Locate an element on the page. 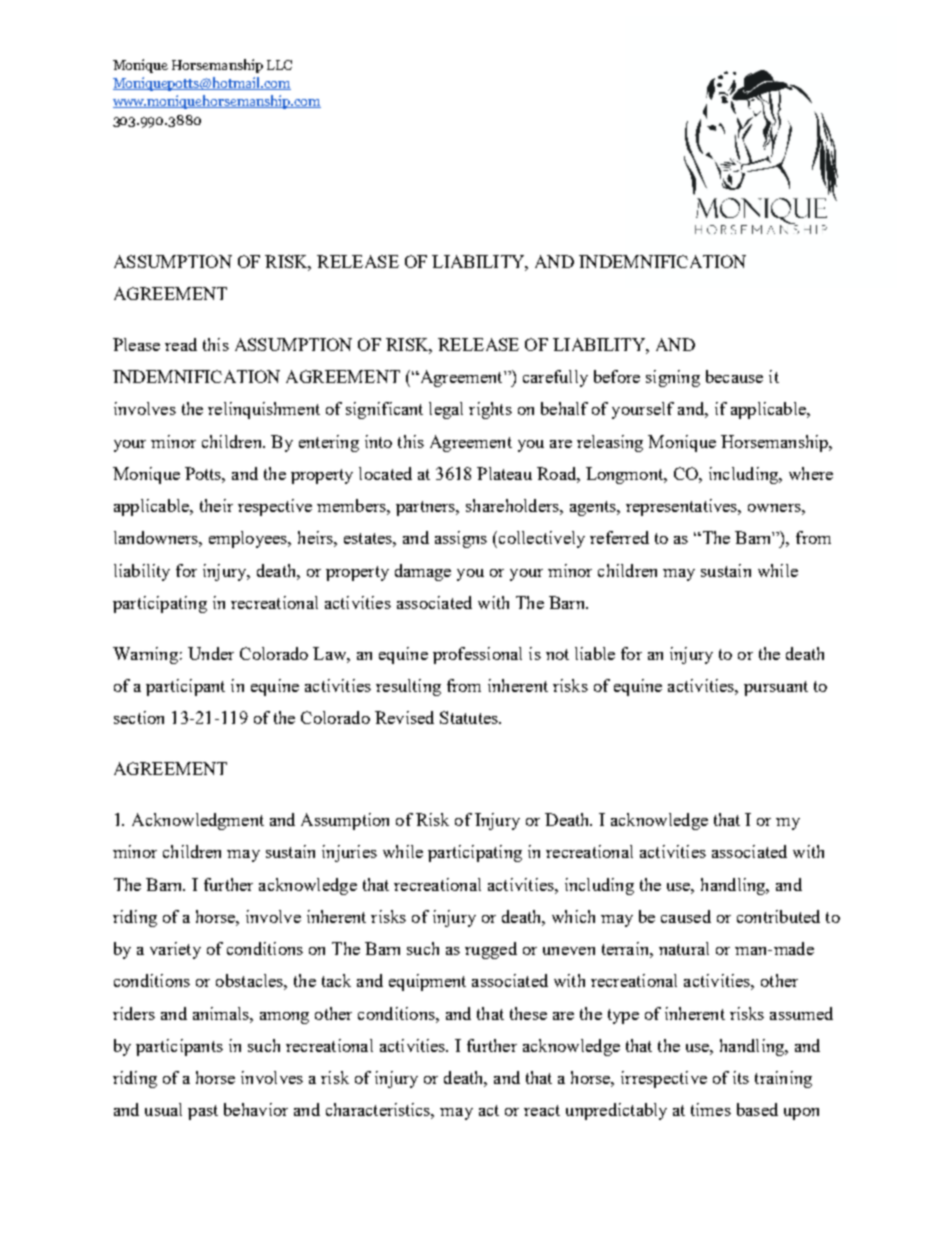  carefully is located at coordinates (555, 378).
